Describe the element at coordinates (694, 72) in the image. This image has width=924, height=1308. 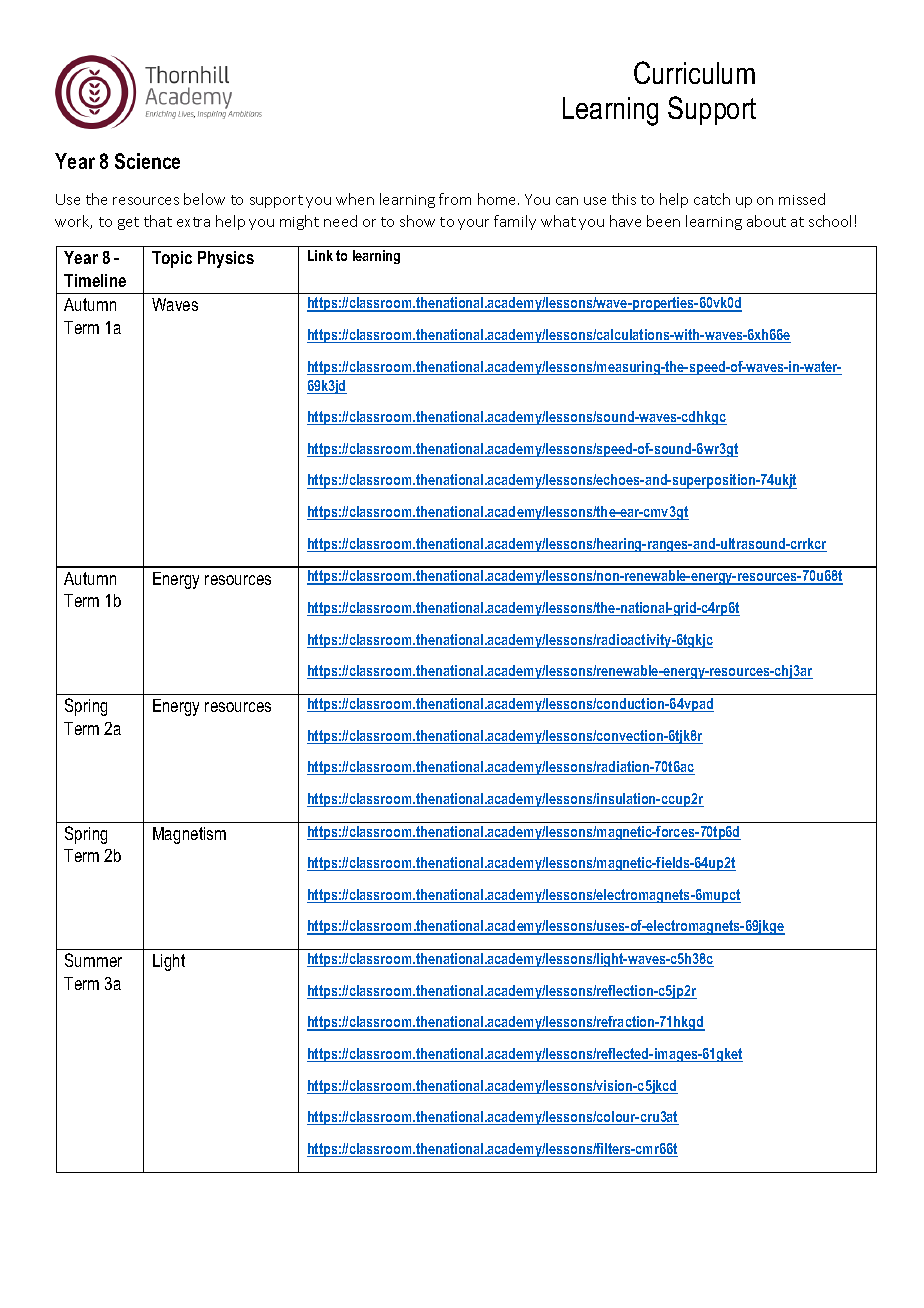
I see `Curriculum` at that location.
